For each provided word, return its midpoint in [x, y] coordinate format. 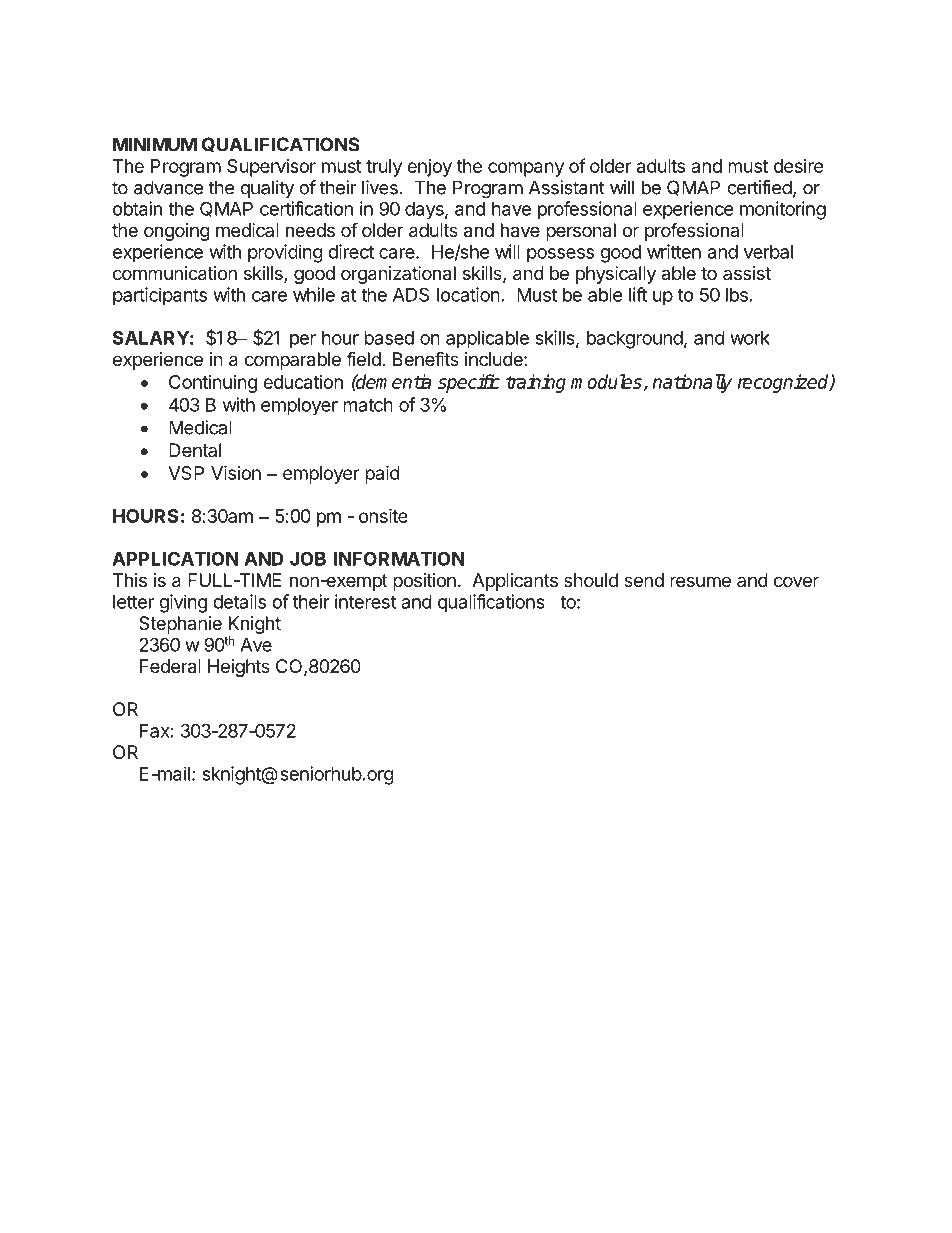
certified [759, 187]
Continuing [213, 384]
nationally [692, 383]
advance [168, 187]
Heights [239, 668]
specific [469, 383]
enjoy [429, 168]
